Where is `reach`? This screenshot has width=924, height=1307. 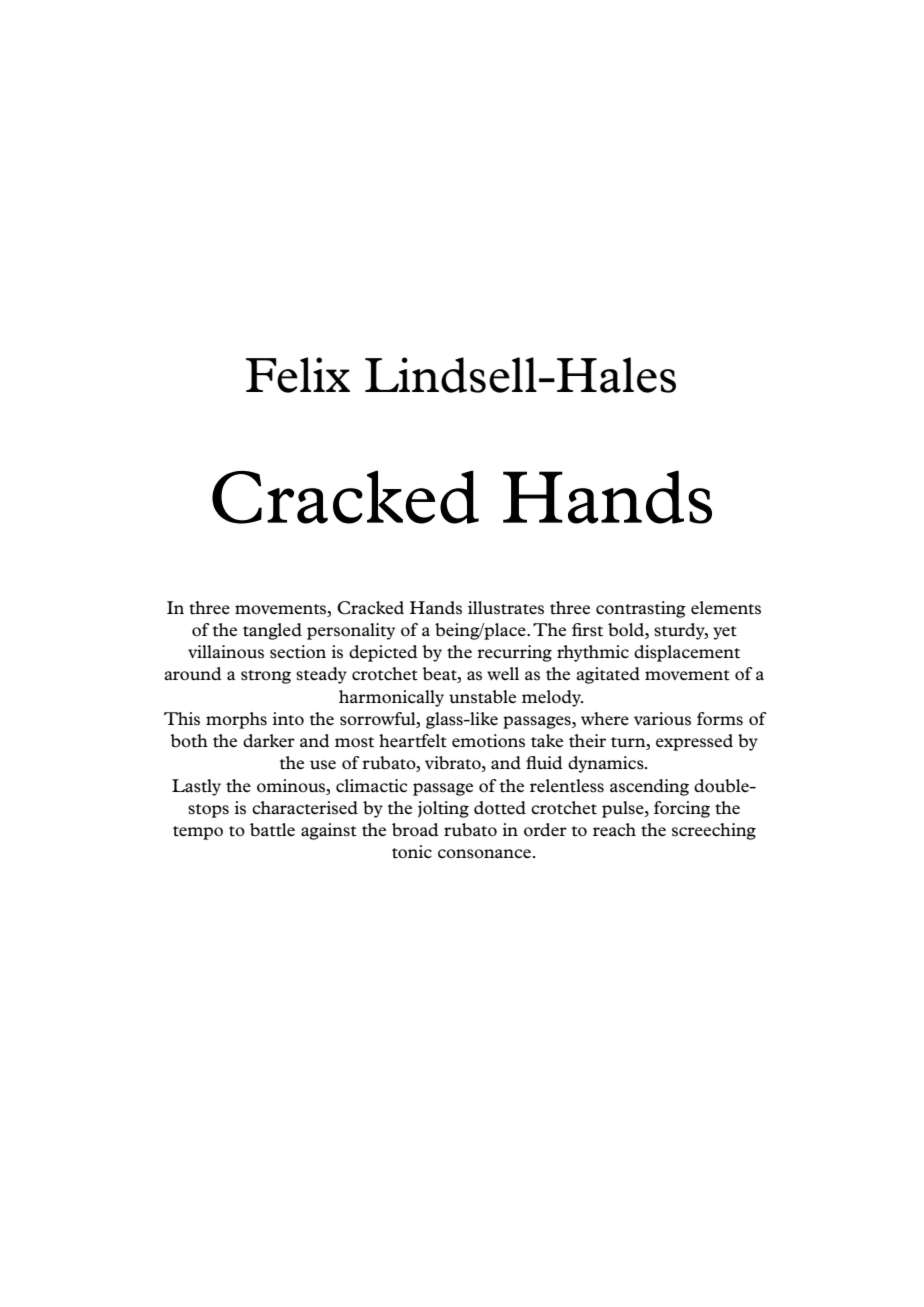
reach is located at coordinates (614, 829).
